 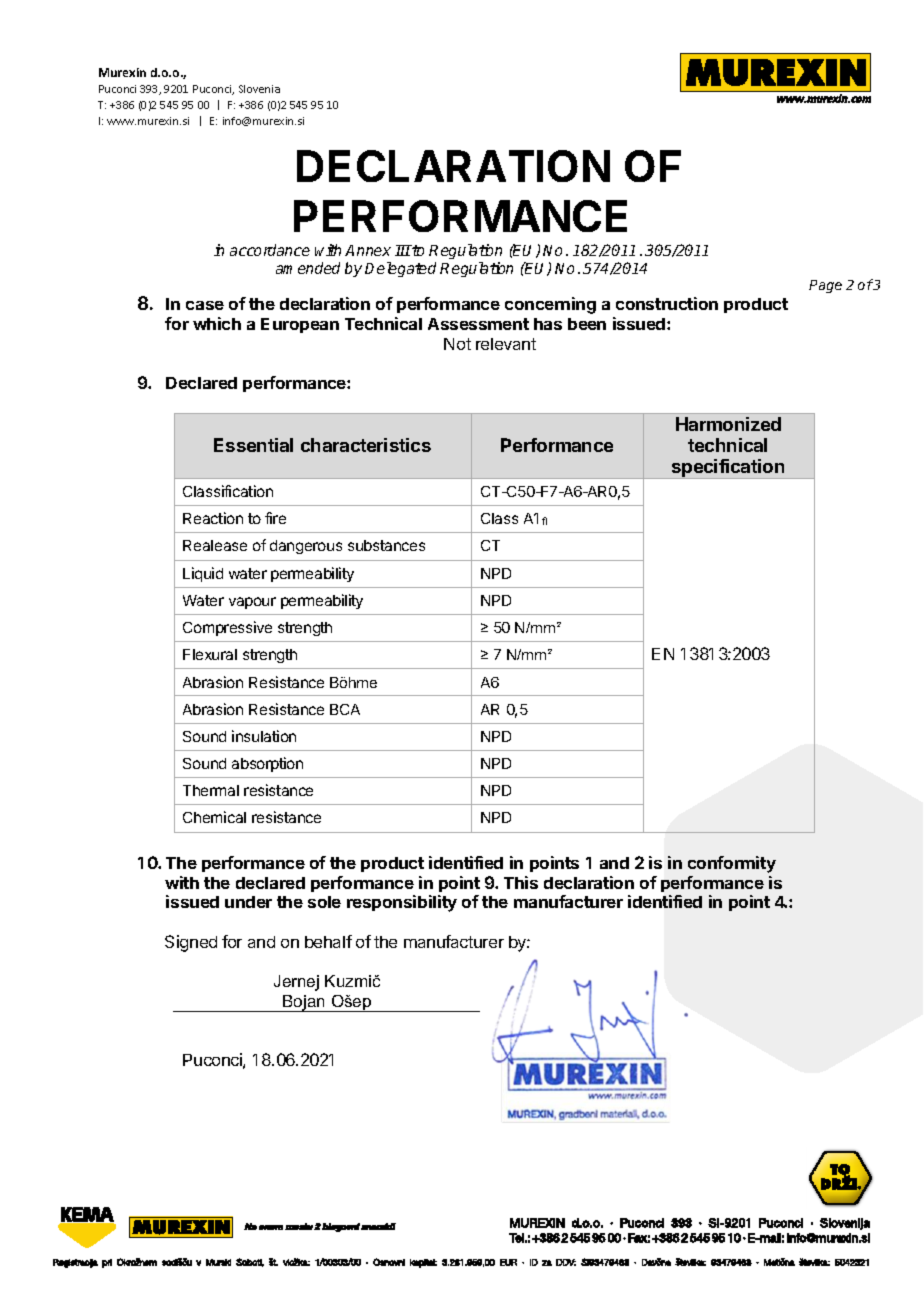 I want to click on III, so click(x=403, y=250).
